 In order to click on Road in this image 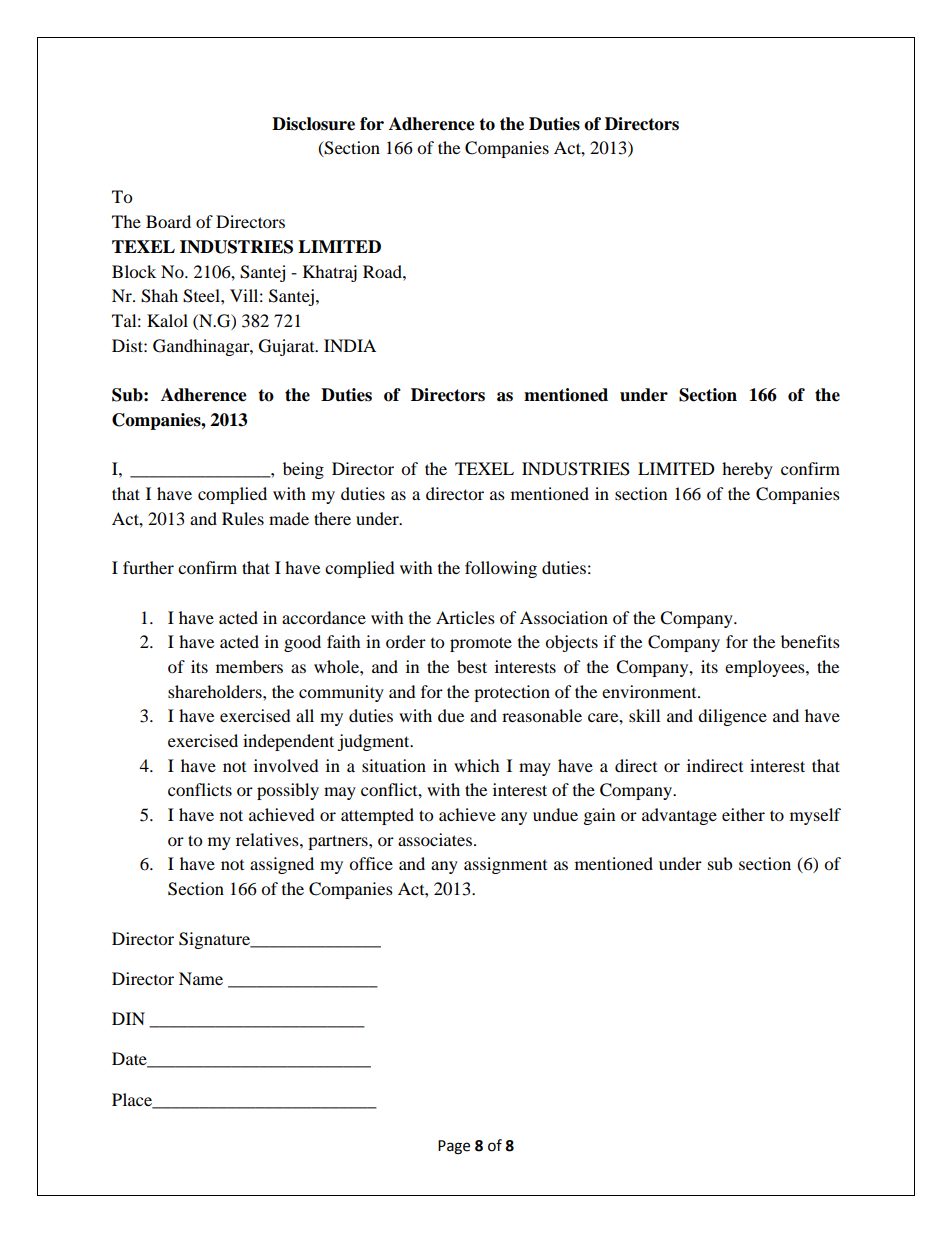, I will do `click(383, 271)`.
